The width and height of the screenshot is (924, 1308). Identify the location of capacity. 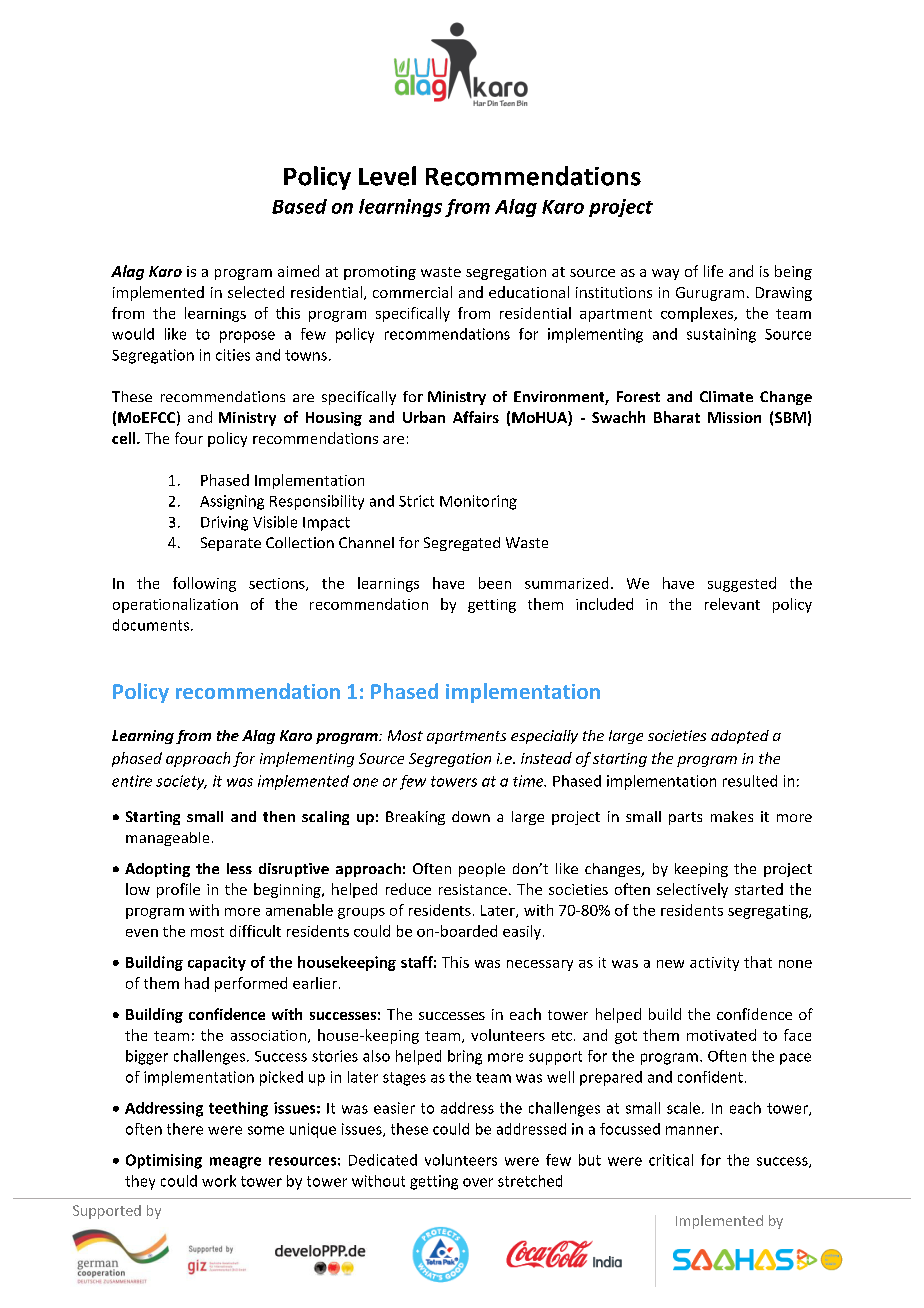
(217, 963).
